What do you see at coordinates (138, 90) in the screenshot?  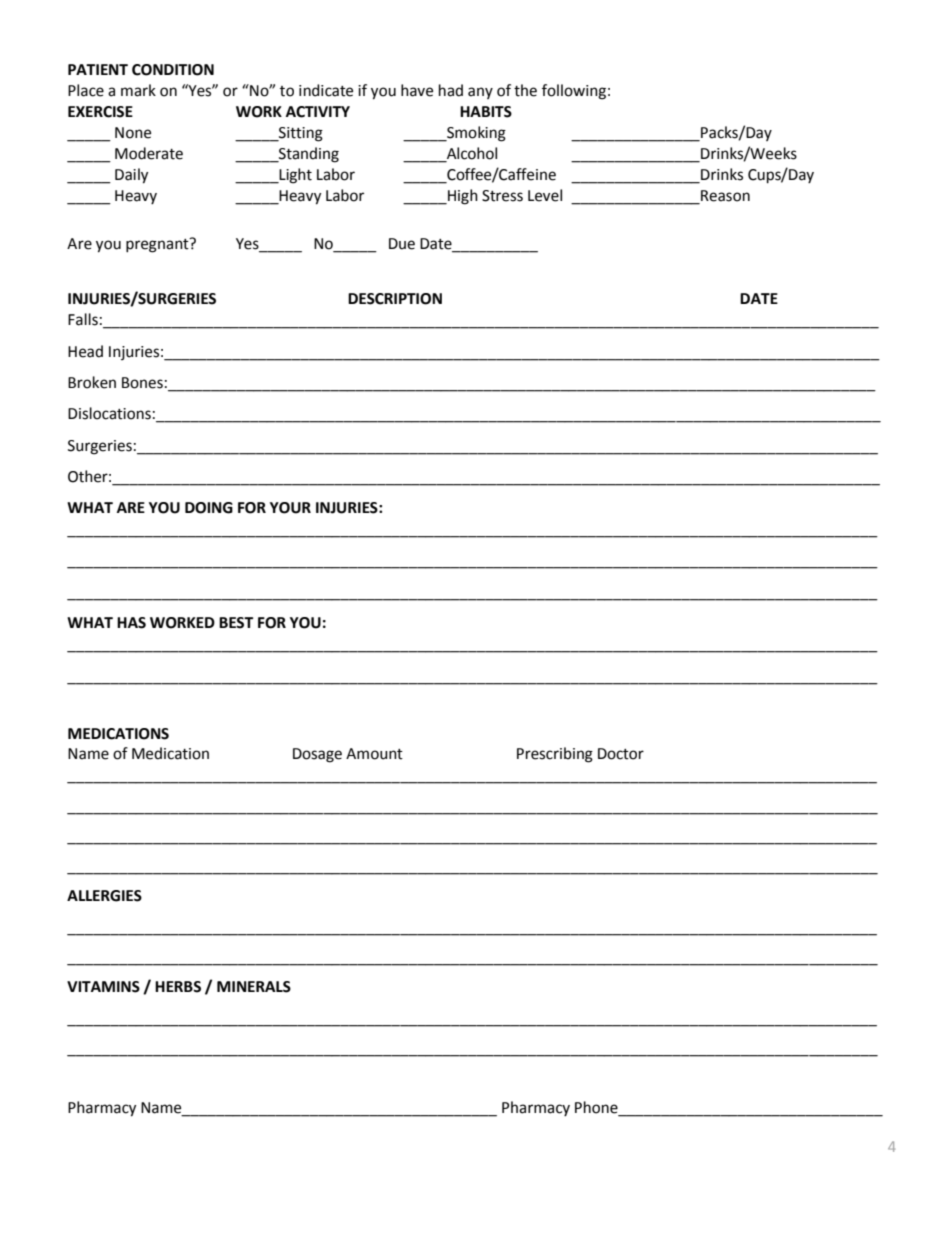 I see `mark` at bounding box center [138, 90].
